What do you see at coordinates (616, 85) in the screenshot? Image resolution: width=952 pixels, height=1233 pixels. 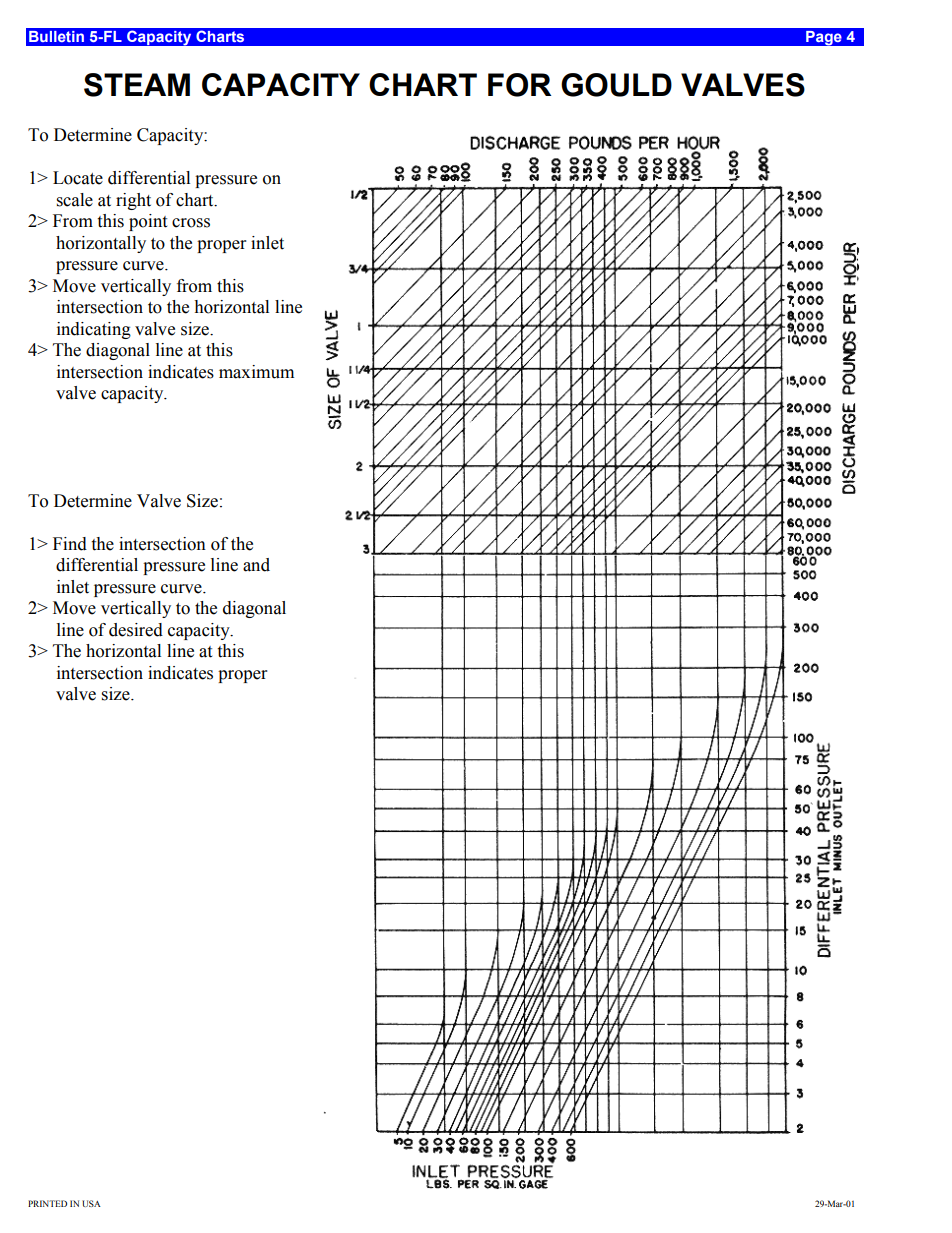 I see `GOULD` at bounding box center [616, 85].
